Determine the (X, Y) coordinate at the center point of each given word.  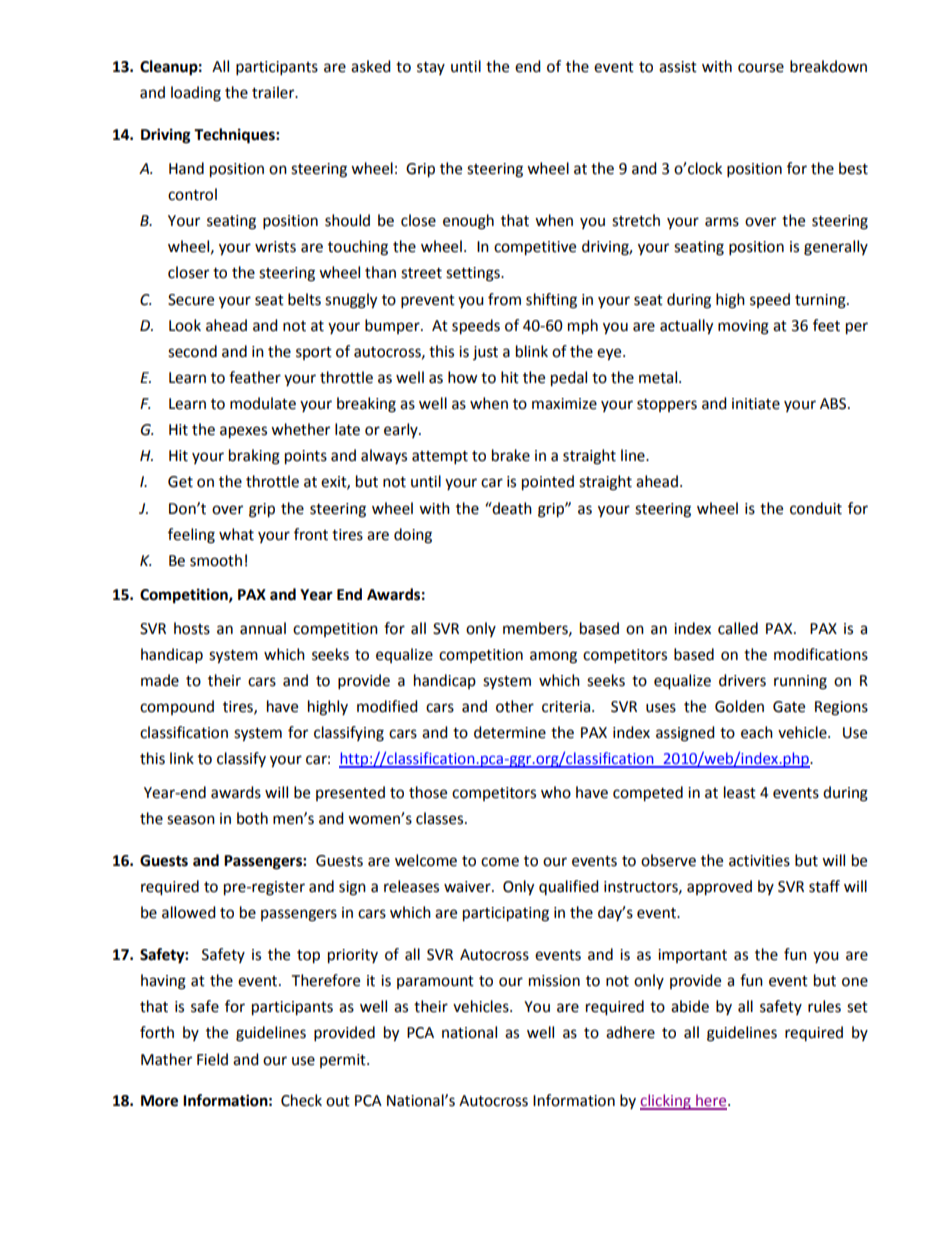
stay (431, 68)
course (761, 68)
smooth (216, 560)
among (553, 657)
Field (212, 1059)
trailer (274, 92)
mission (554, 981)
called (738, 628)
